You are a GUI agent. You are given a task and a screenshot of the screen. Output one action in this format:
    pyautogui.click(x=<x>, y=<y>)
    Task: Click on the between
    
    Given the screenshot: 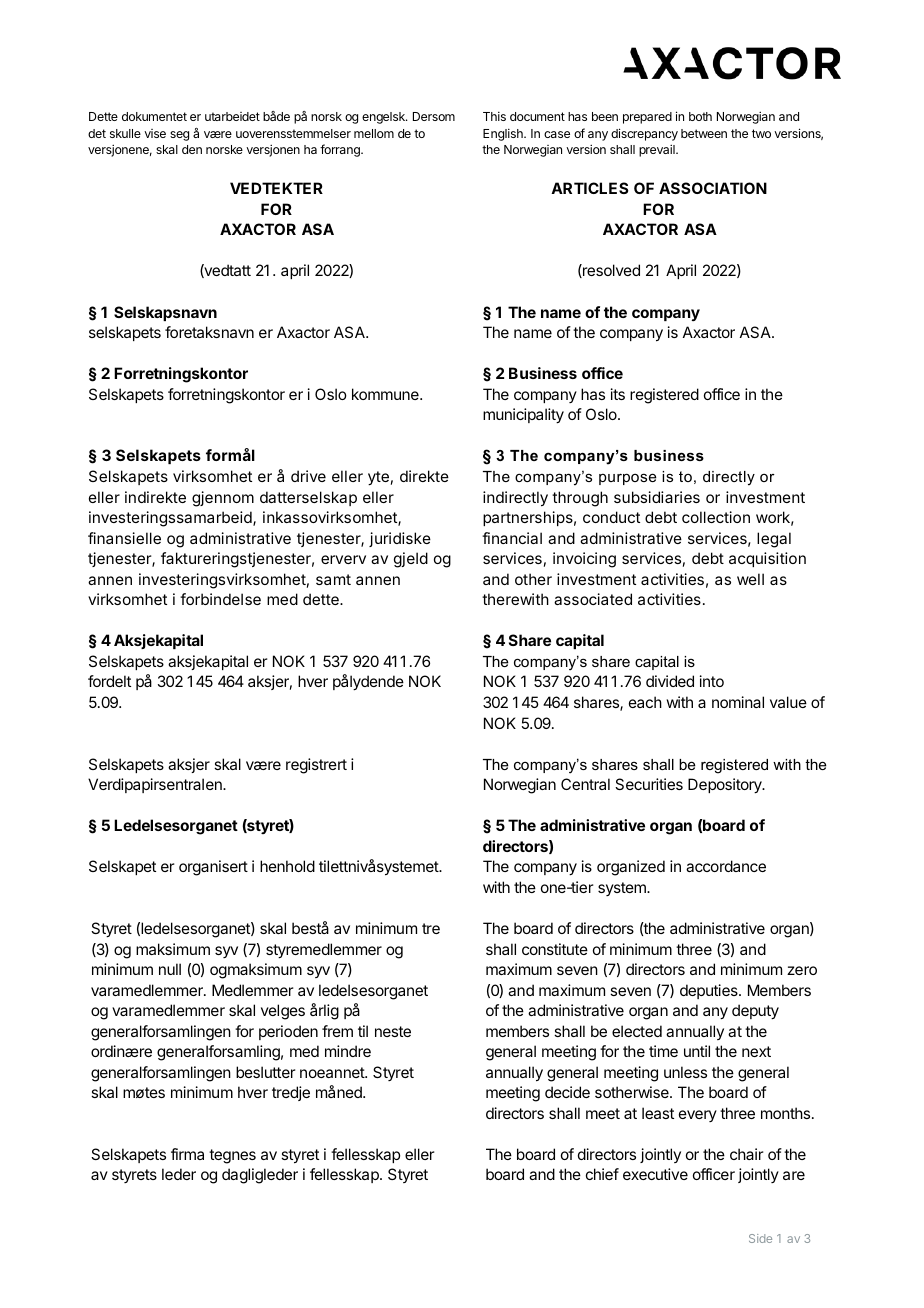 What is the action you would take?
    pyautogui.click(x=704, y=133)
